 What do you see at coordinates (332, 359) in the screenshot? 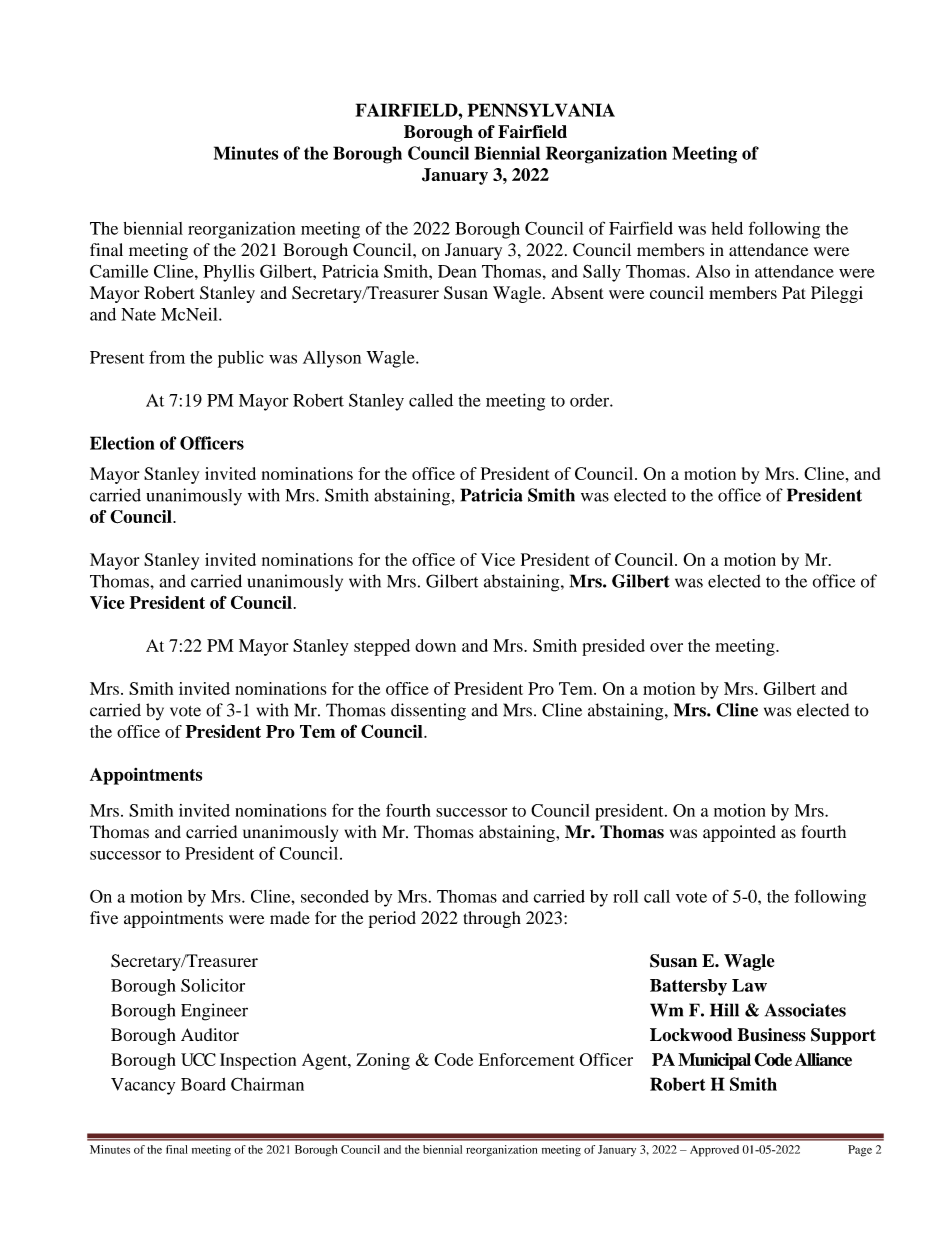
I see `Allyson` at bounding box center [332, 359].
